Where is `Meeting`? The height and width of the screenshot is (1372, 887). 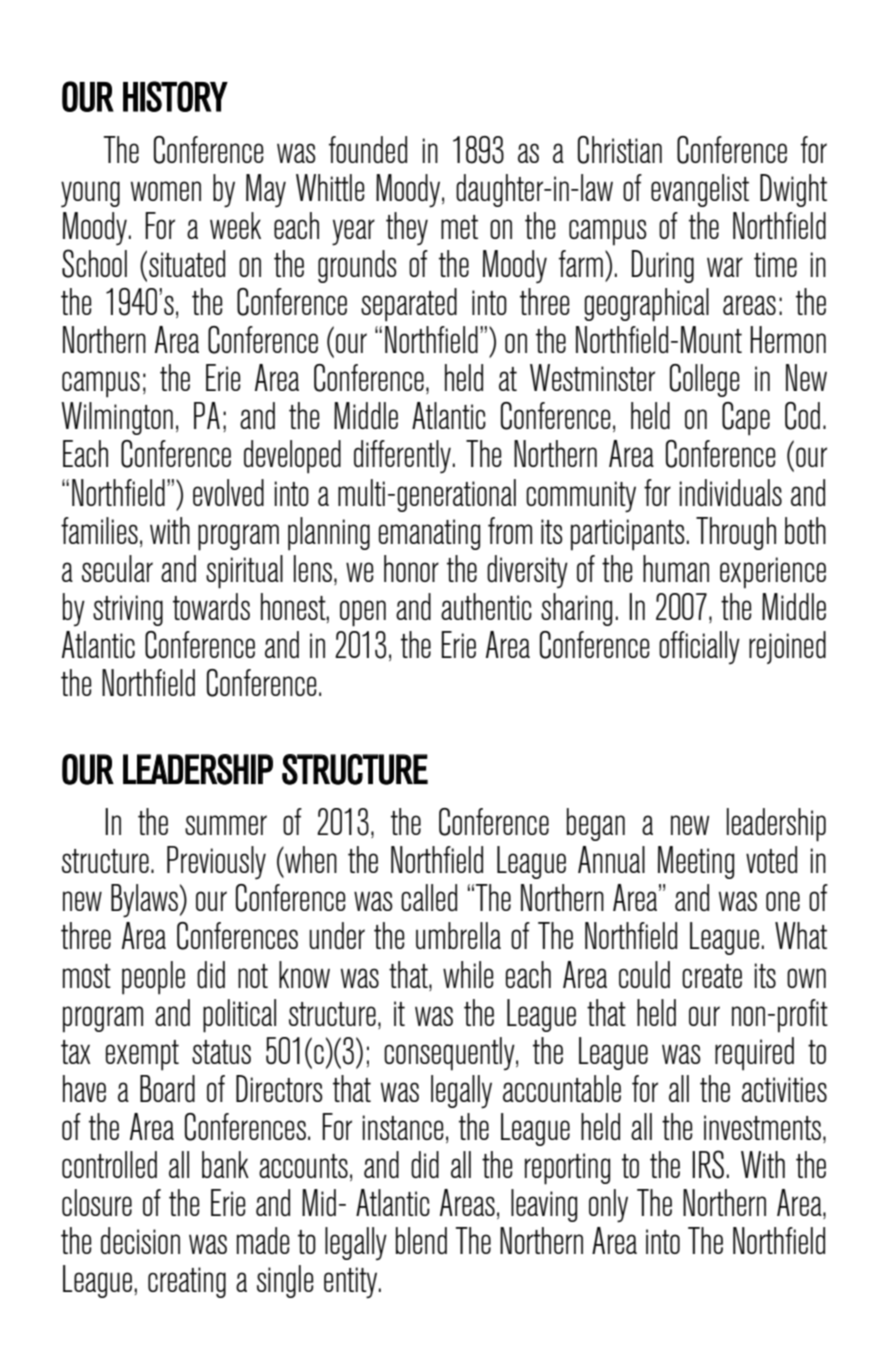 Meeting is located at coordinates (696, 862).
